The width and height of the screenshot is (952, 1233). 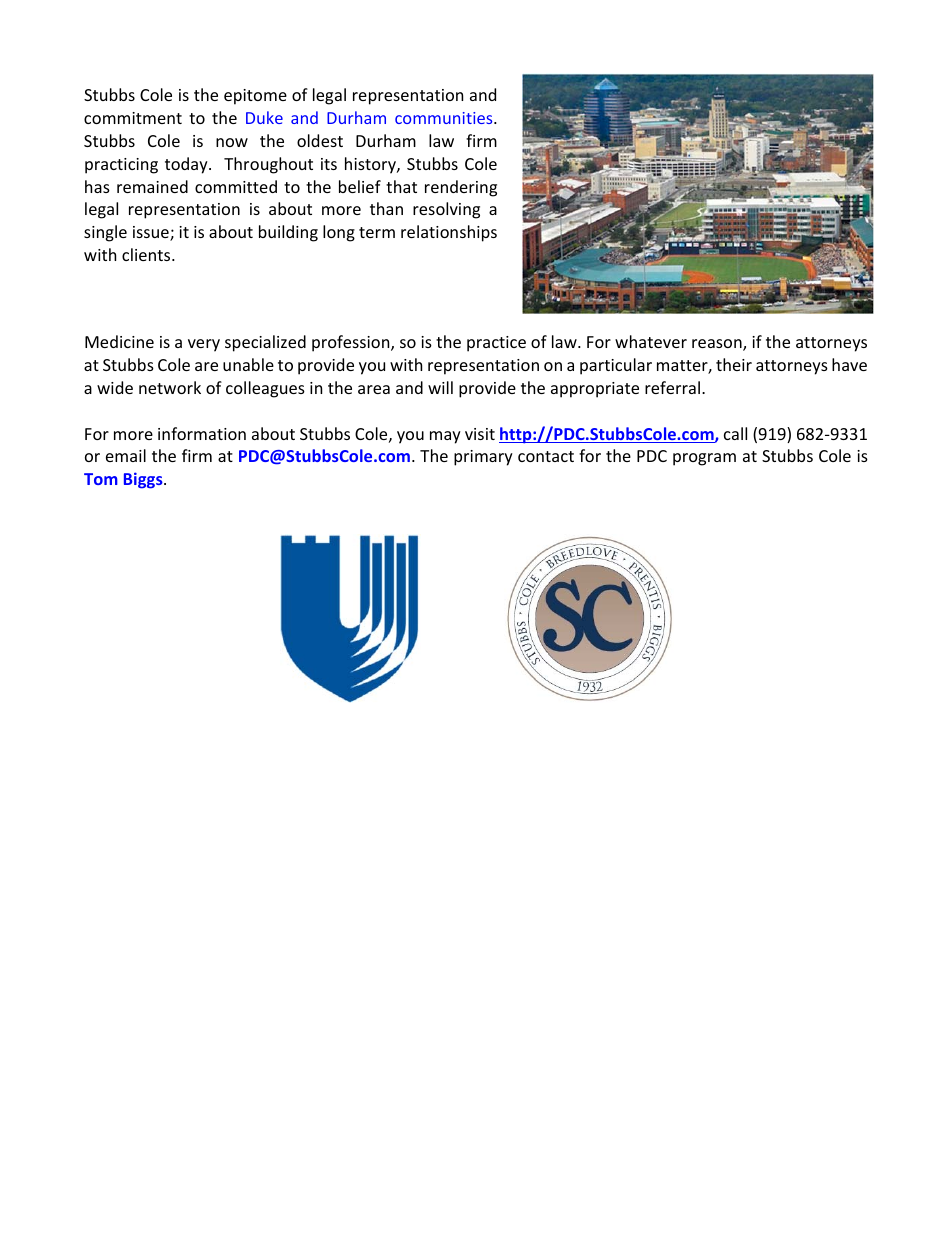 I want to click on will, so click(x=440, y=387).
